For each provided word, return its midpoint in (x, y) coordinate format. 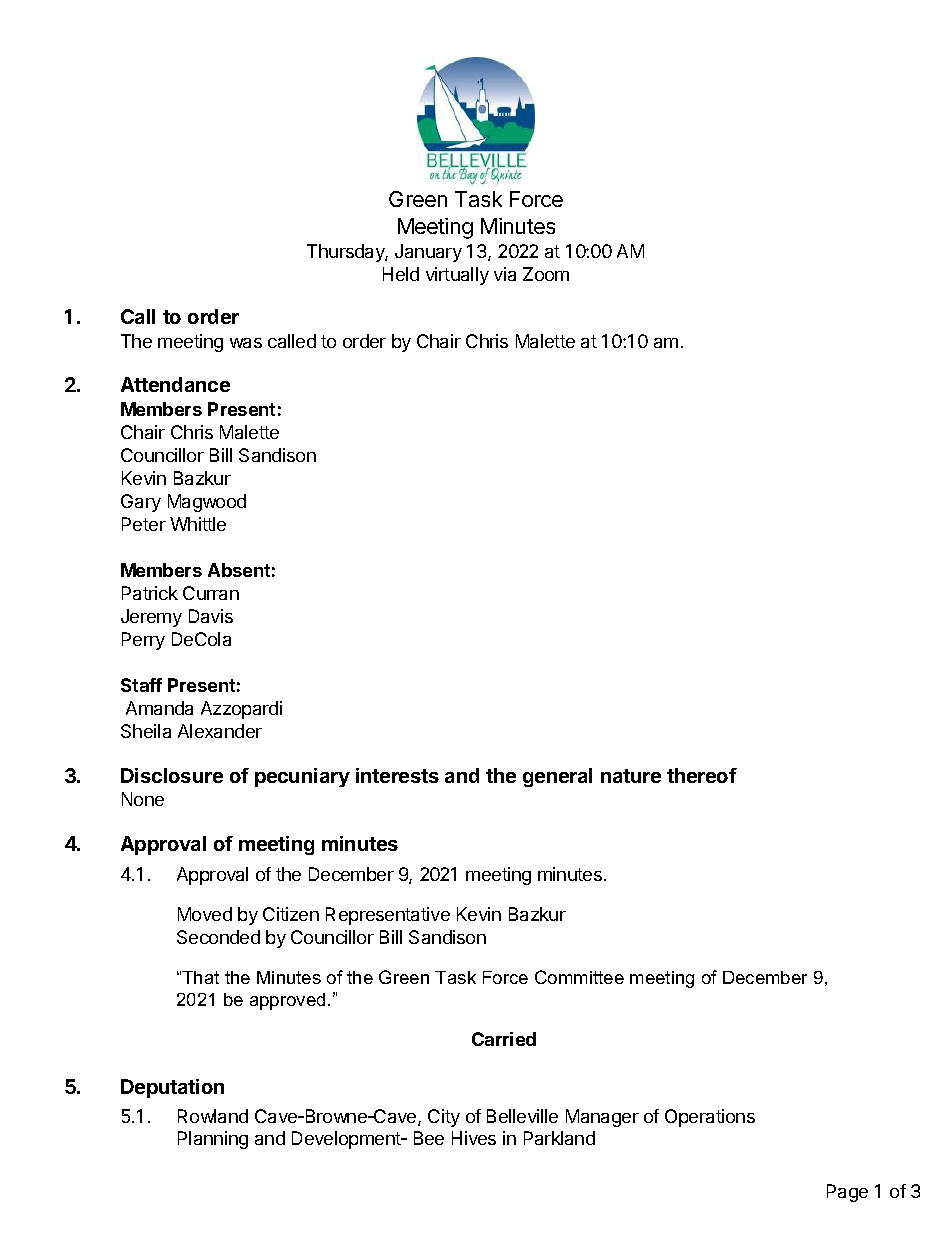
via (505, 274)
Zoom (546, 274)
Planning (213, 1140)
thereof (702, 775)
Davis (211, 616)
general (557, 777)
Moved (205, 914)
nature (631, 776)
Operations (710, 1118)
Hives (474, 1138)
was (246, 343)
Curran (211, 593)
